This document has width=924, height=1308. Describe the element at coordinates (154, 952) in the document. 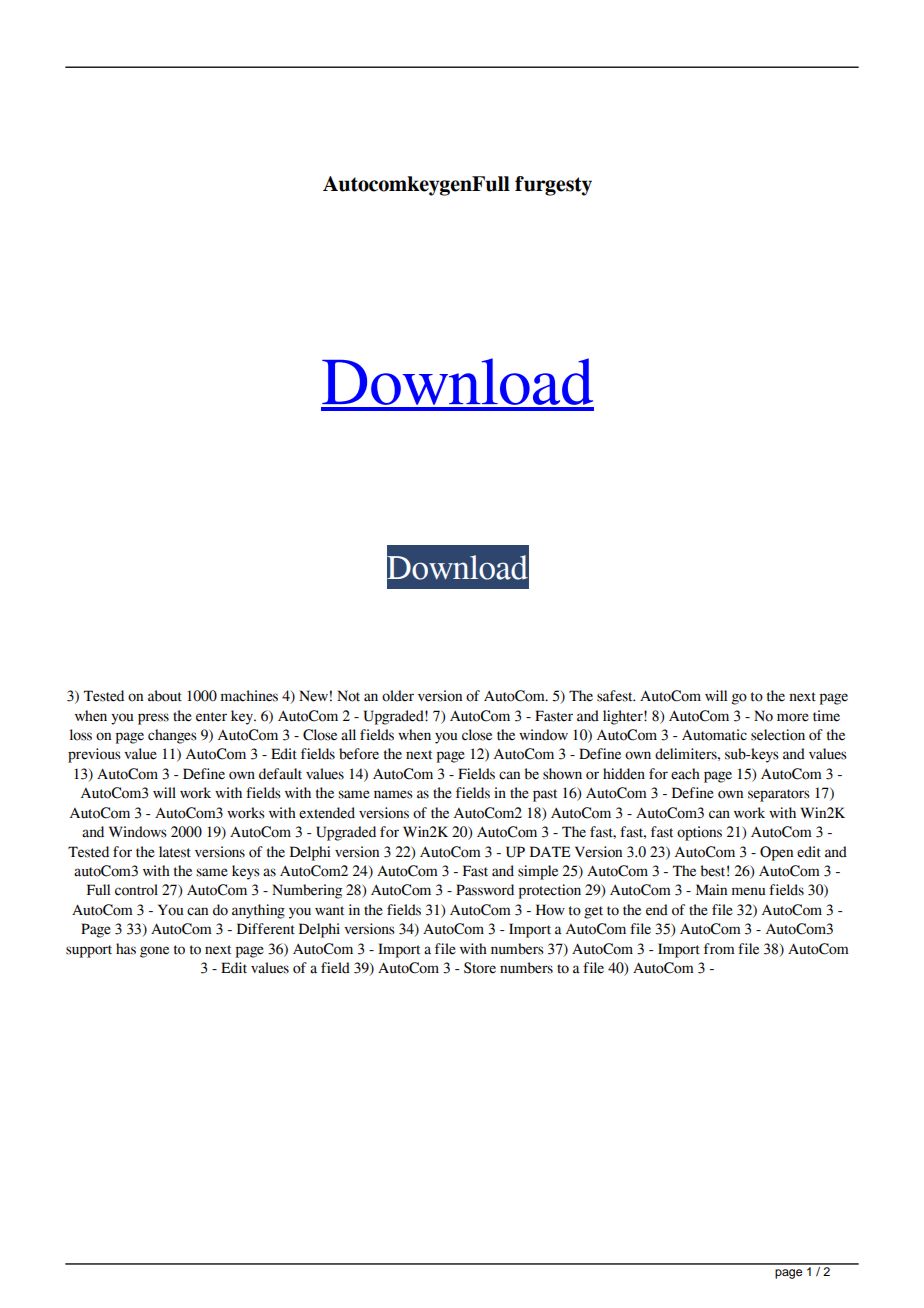

I see `gone` at that location.
